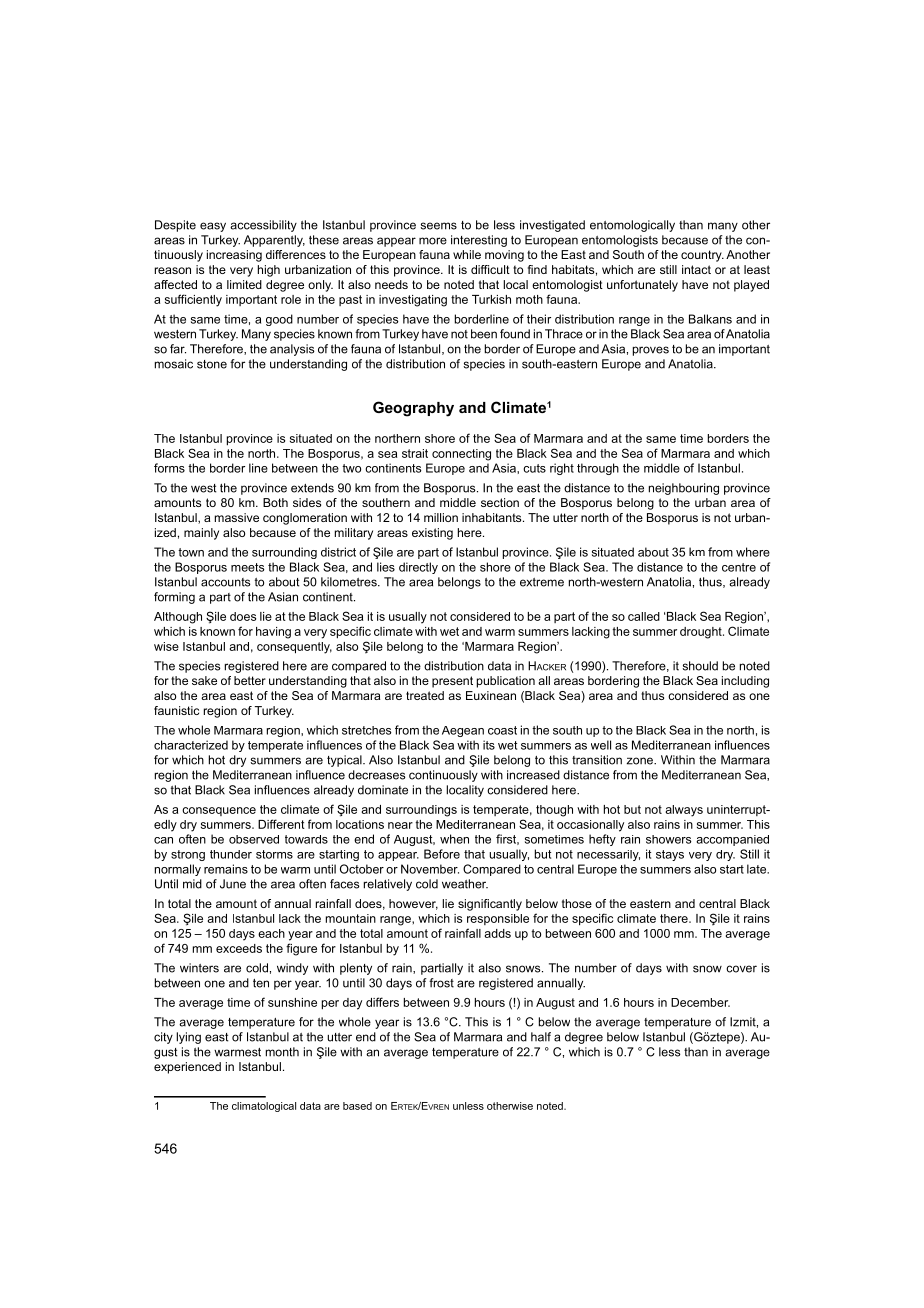 The width and height of the screenshot is (924, 1308). I want to click on when, so click(454, 839).
